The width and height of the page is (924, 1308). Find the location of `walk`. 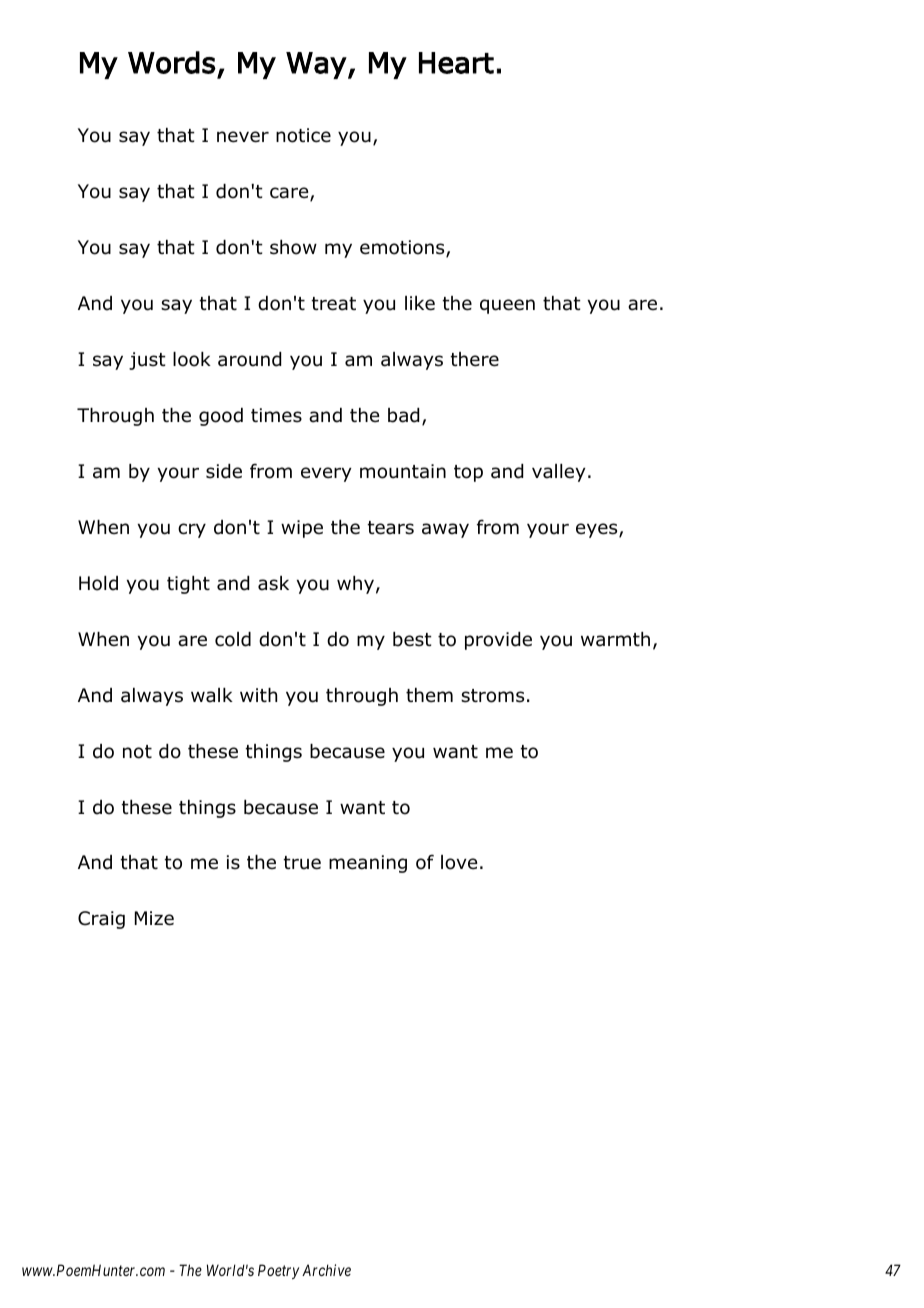

walk is located at coordinates (212, 695).
